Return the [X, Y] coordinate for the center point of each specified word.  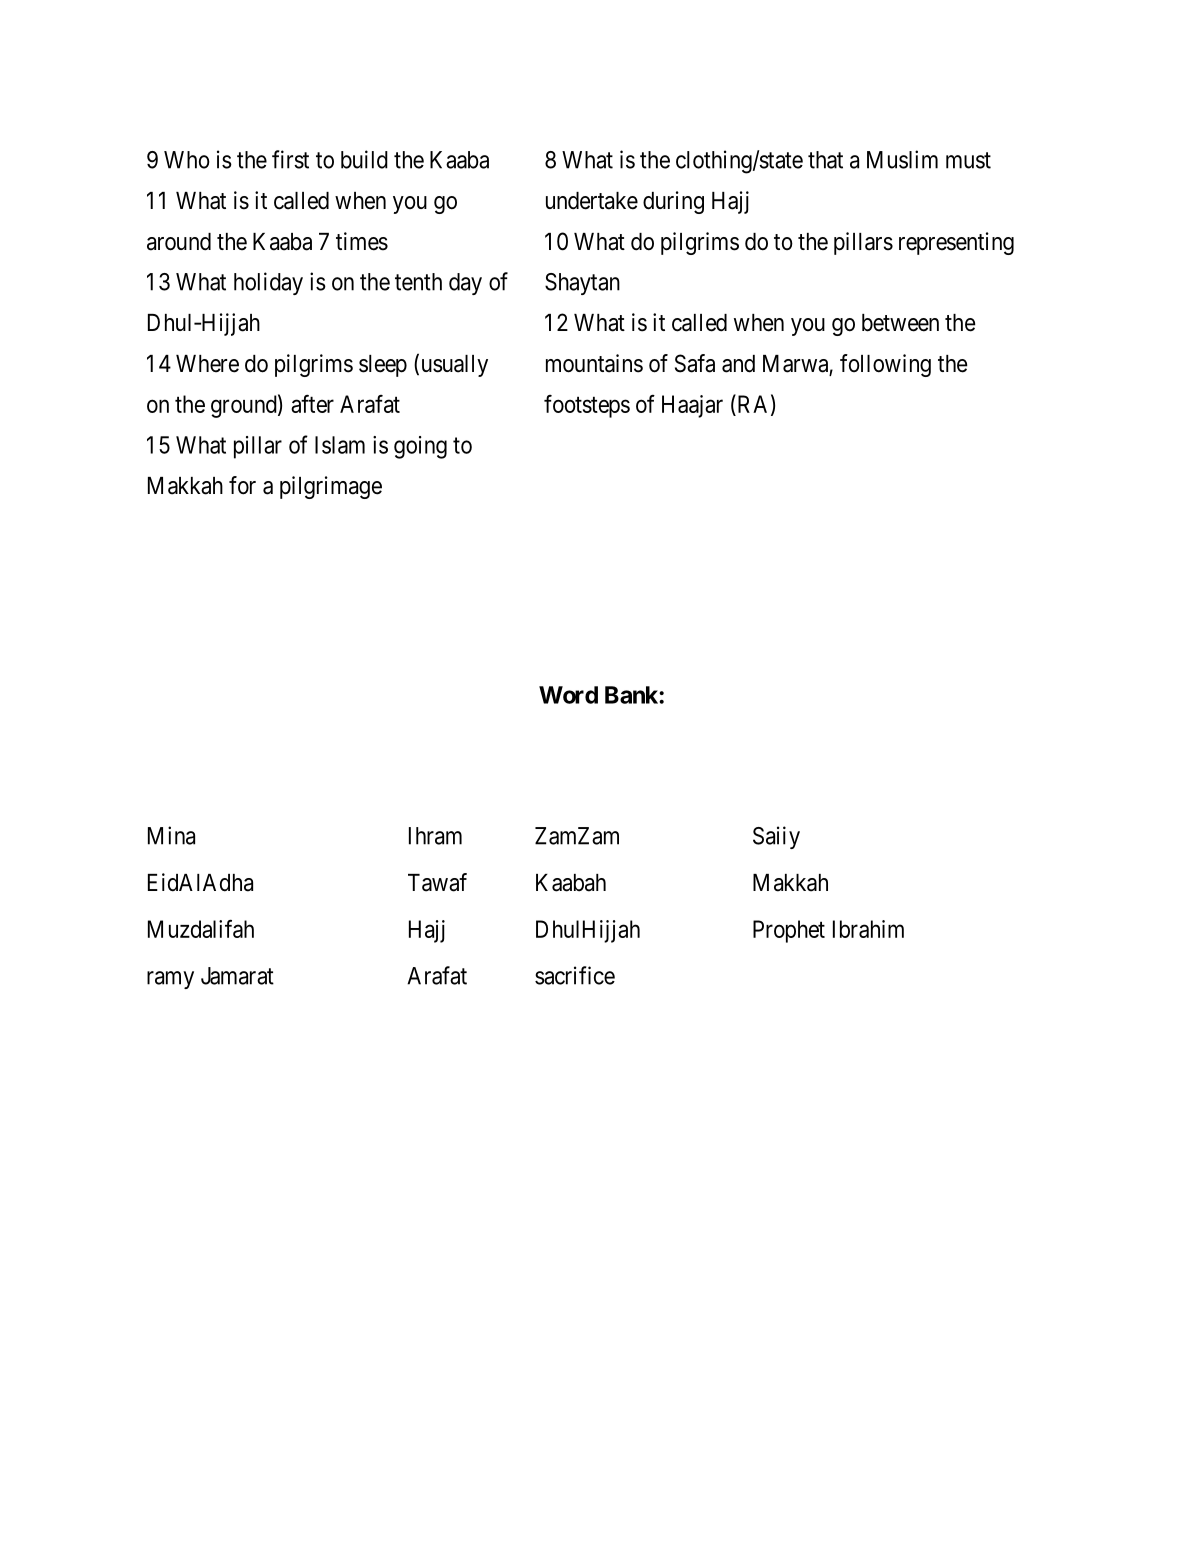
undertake [592, 201]
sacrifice [575, 975]
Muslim [902, 159]
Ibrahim [868, 929]
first [290, 159]
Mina [171, 835]
